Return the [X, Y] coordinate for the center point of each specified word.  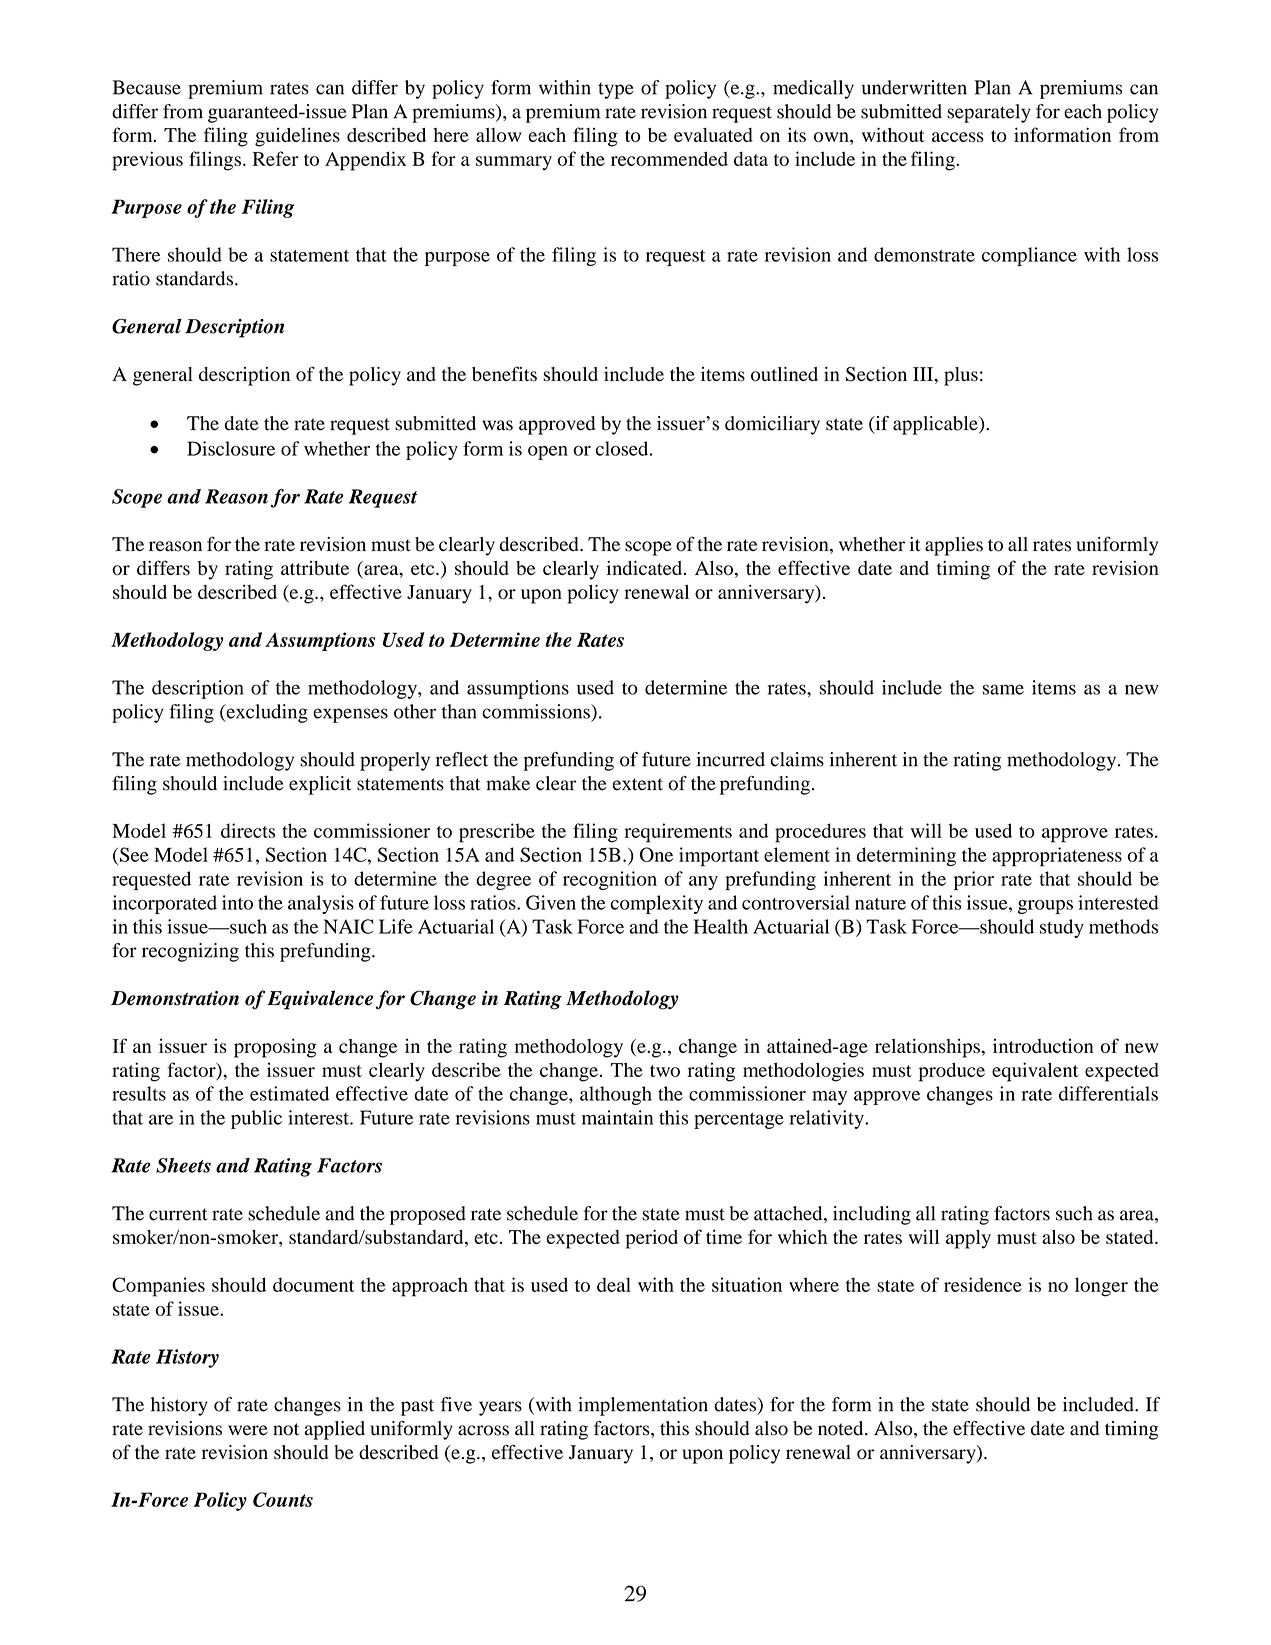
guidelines [297, 137]
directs [248, 830]
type [616, 90]
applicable [936, 425]
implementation [643, 1406]
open [548, 453]
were [248, 1430]
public [256, 1119]
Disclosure [231, 448]
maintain [617, 1117]
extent [638, 784]
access [958, 137]
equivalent [1035, 1072]
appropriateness [1057, 857]
